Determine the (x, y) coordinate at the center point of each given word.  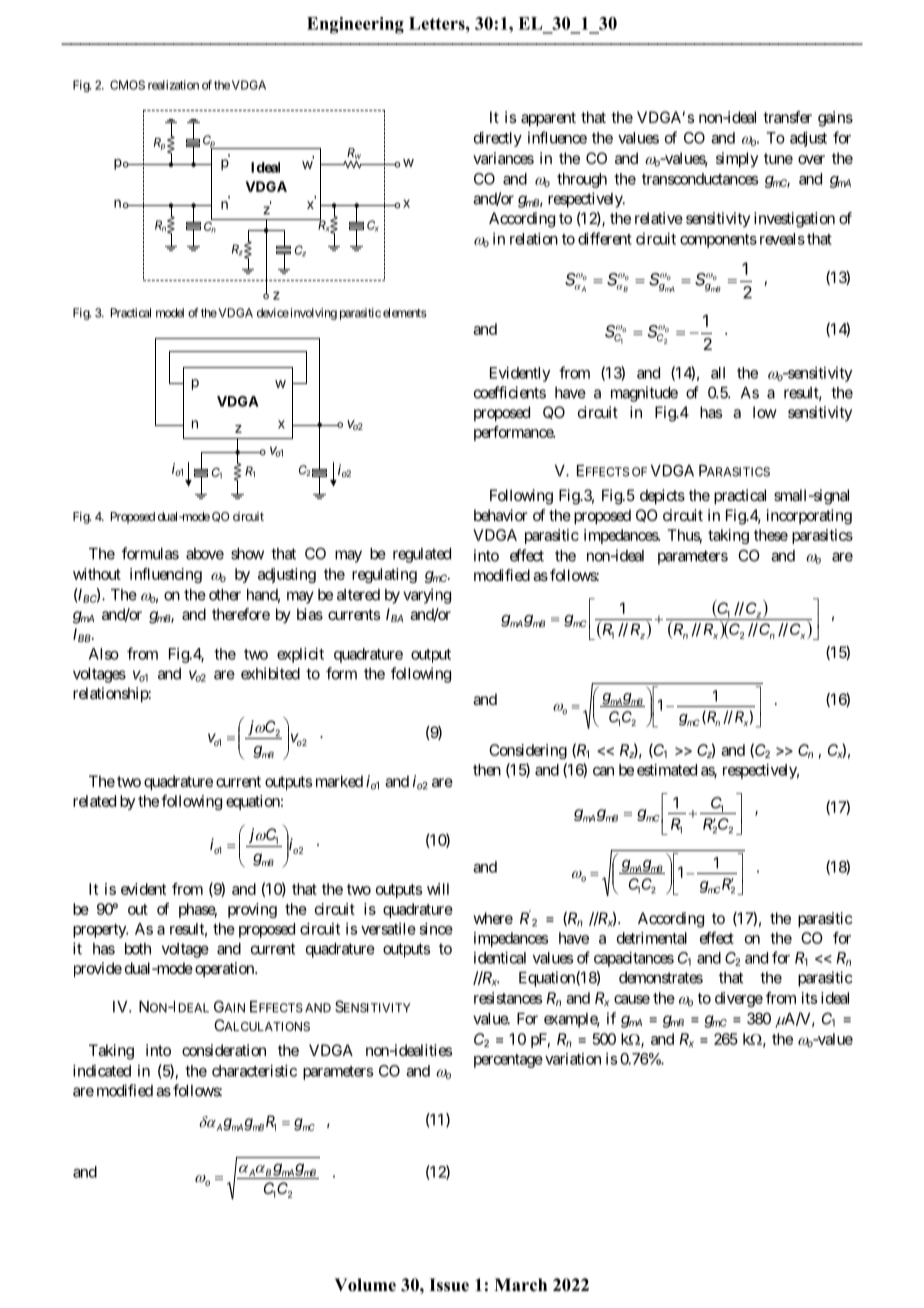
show (247, 554)
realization (173, 85)
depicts (662, 497)
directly (498, 139)
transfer (787, 117)
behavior (501, 515)
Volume (365, 1285)
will (438, 889)
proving (252, 910)
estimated (667, 770)
